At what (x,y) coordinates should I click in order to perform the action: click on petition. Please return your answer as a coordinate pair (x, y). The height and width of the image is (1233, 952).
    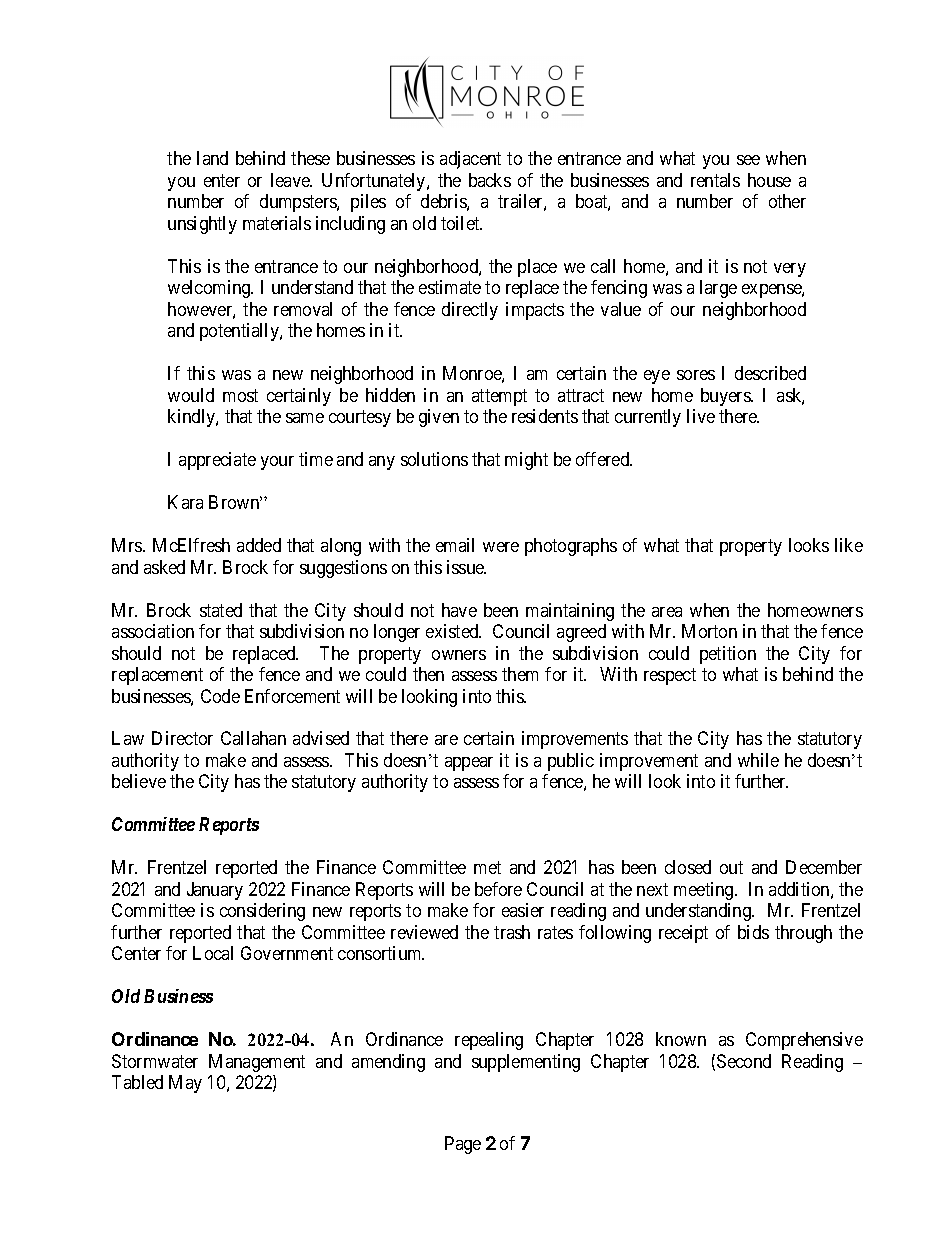
    Looking at the image, I should click on (728, 655).
